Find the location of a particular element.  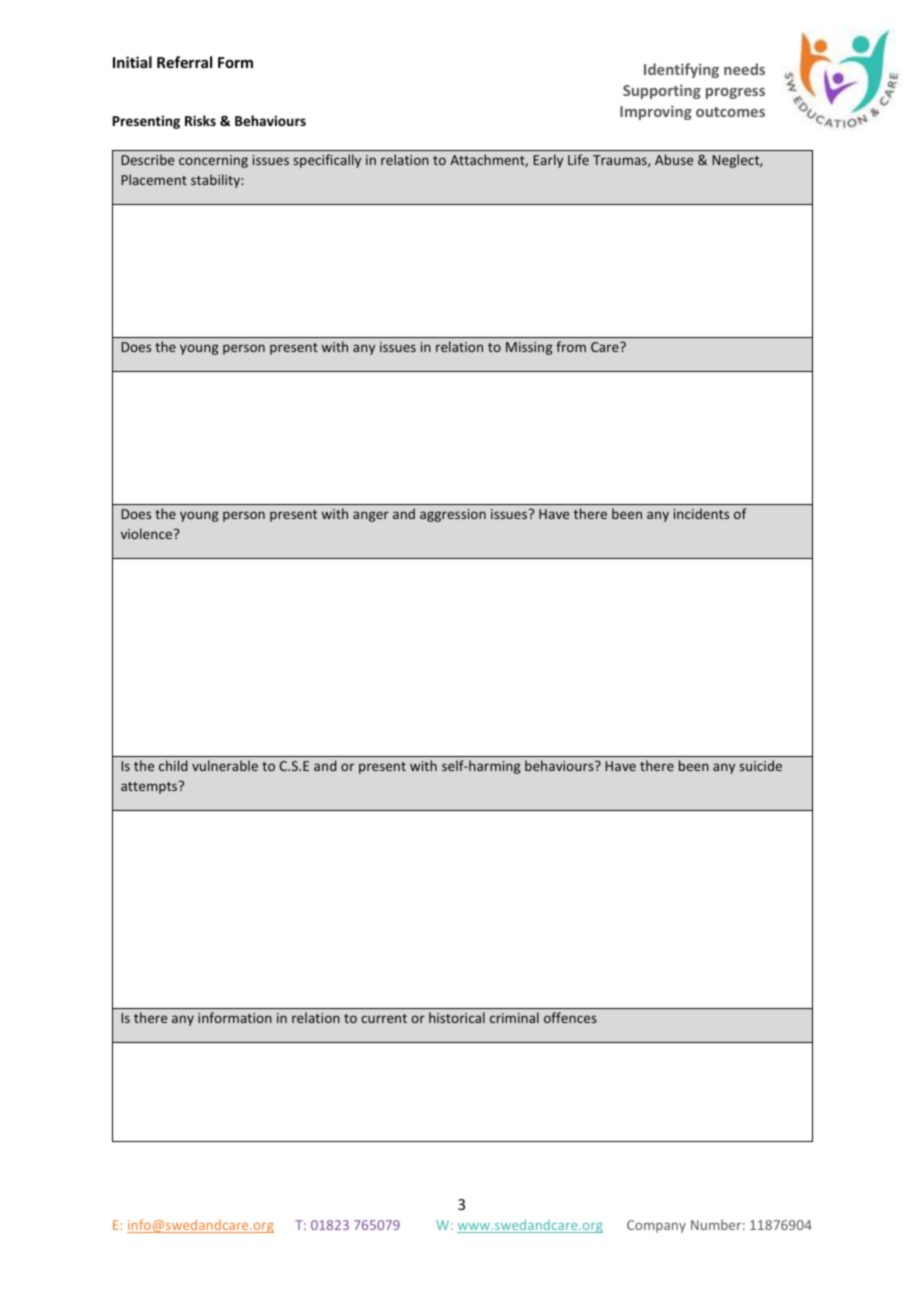

vulnerable is located at coordinates (225, 765).
